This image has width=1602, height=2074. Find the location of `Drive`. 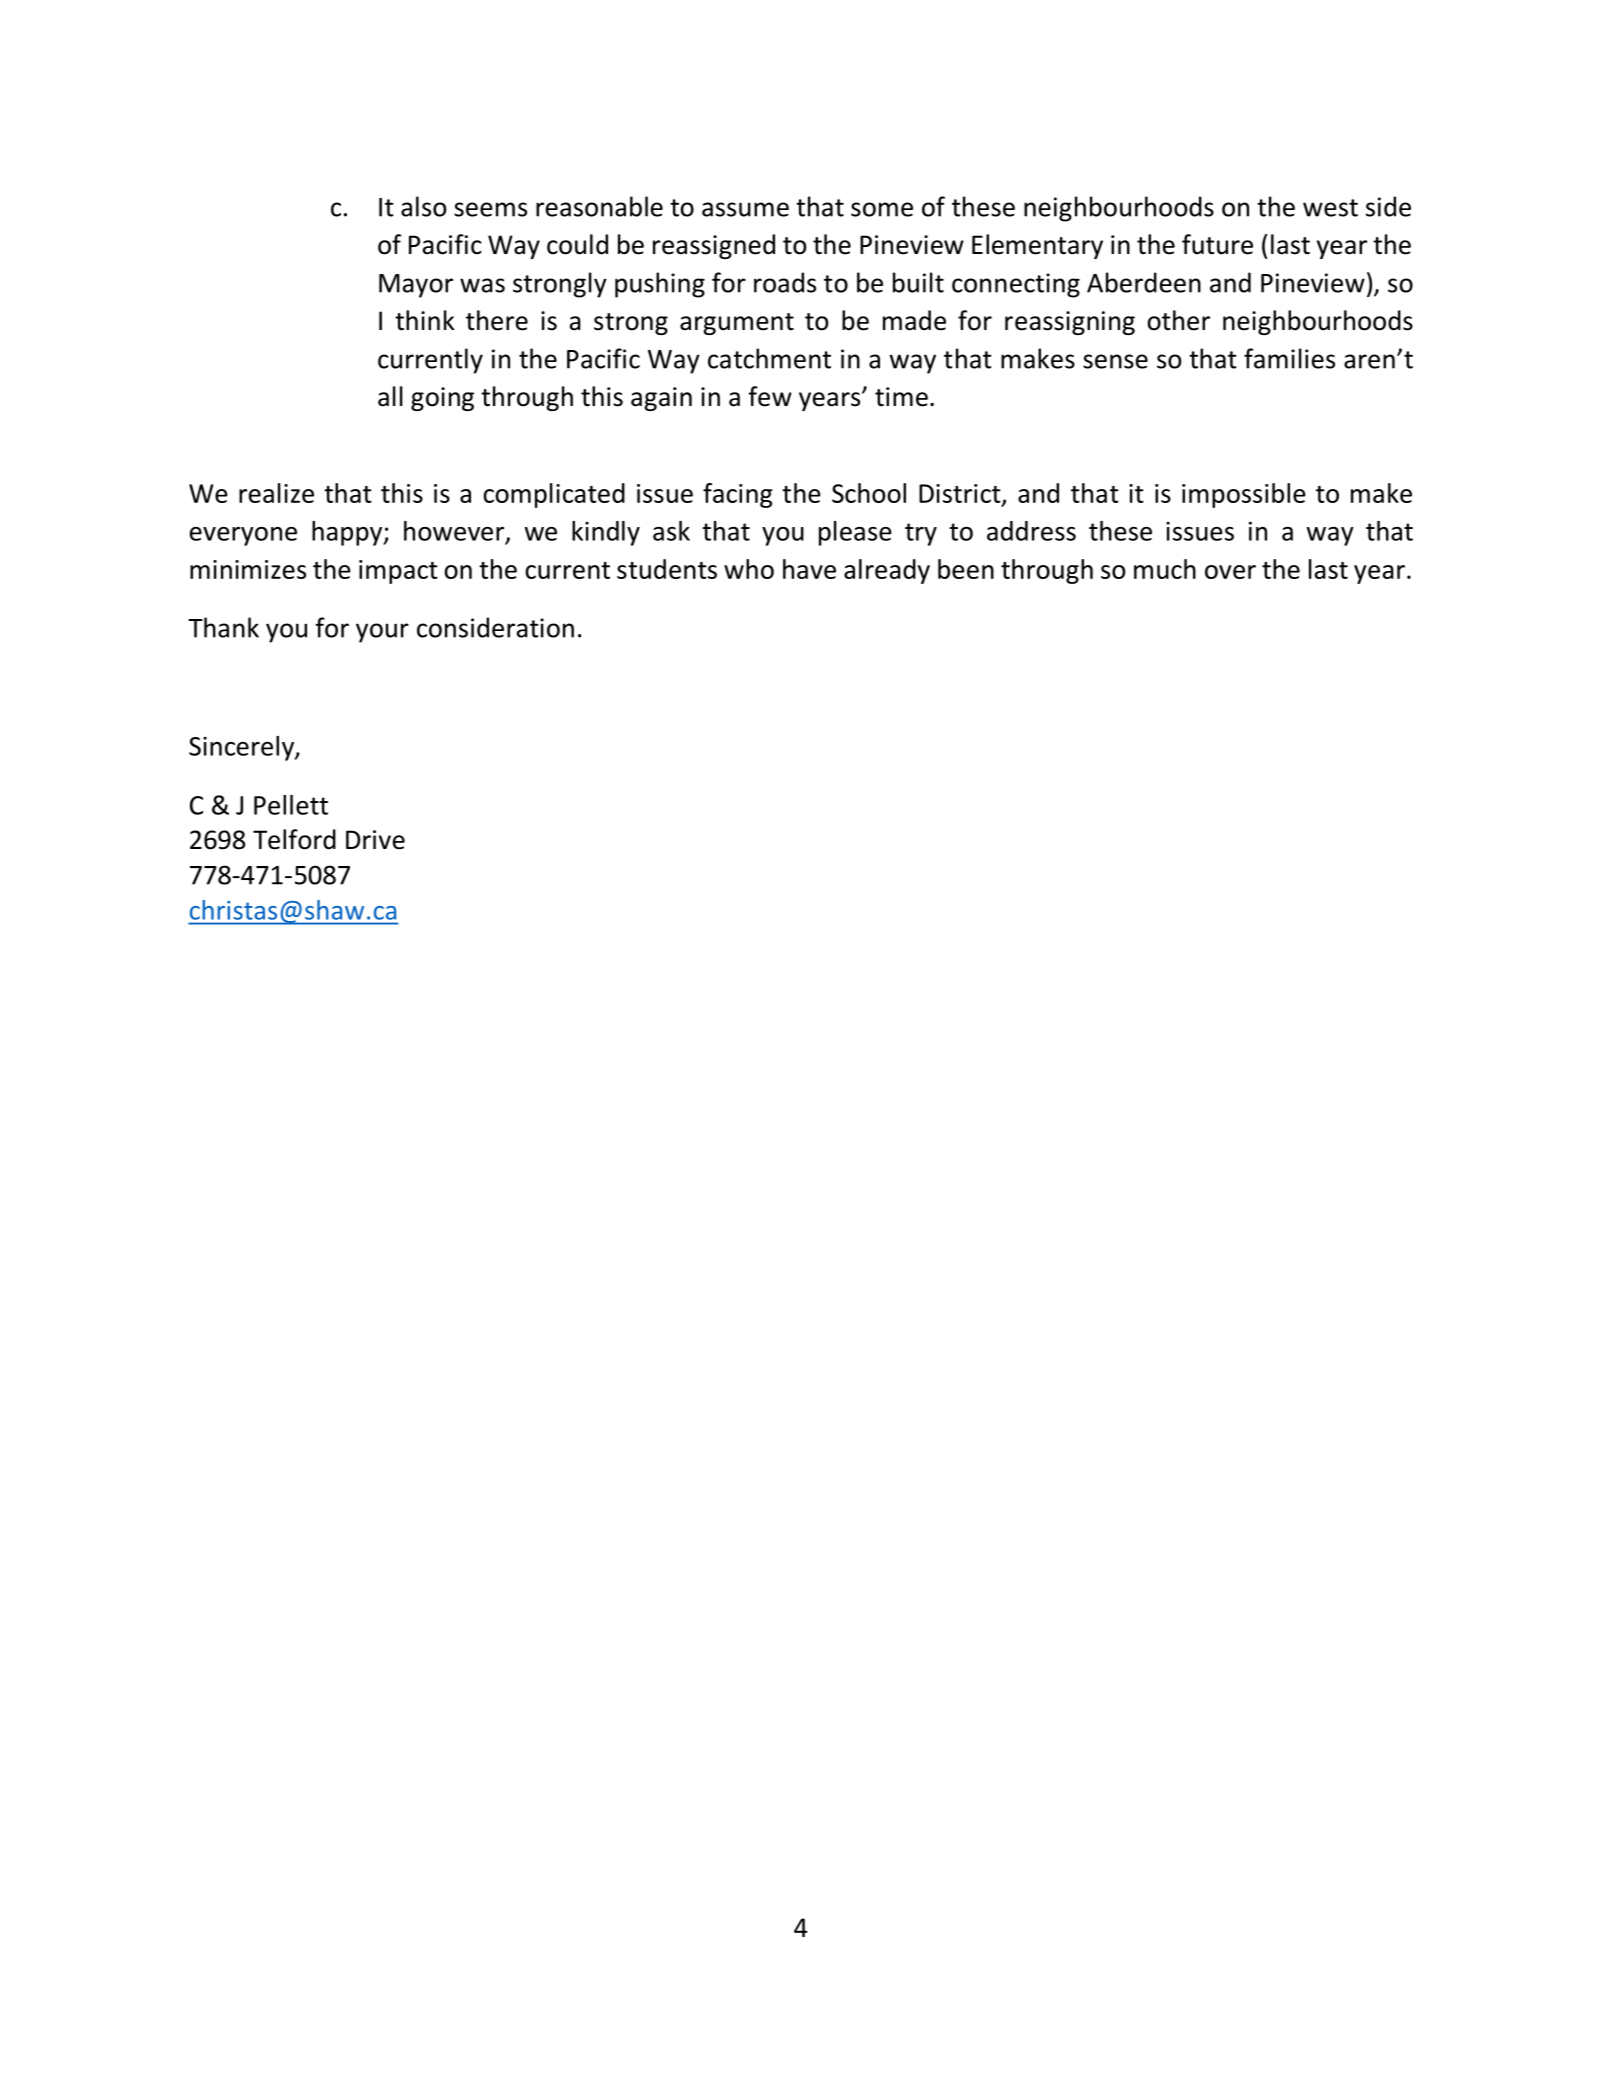

Drive is located at coordinates (375, 840).
